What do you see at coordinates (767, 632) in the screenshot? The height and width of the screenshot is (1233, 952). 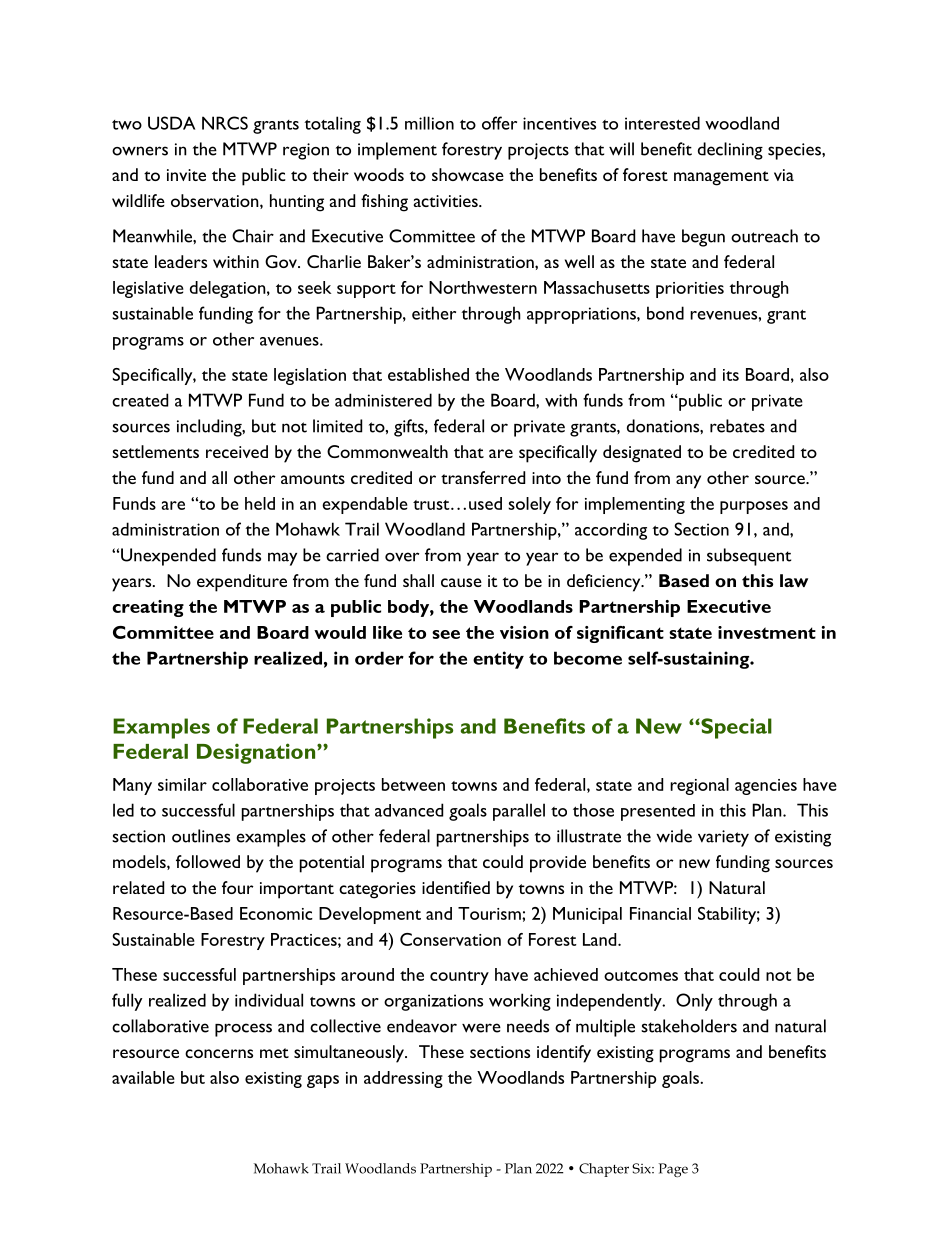 I see `investment` at bounding box center [767, 632].
